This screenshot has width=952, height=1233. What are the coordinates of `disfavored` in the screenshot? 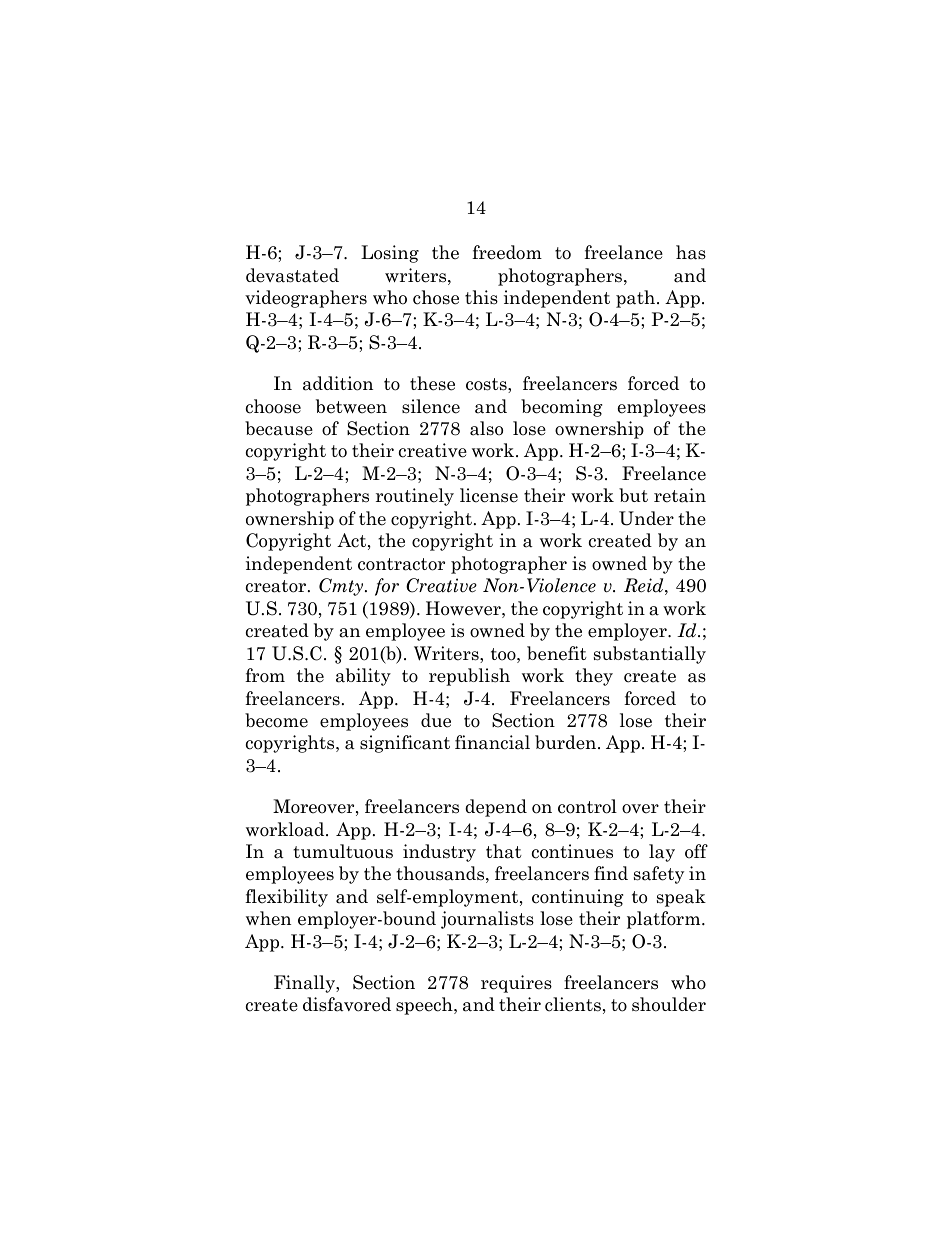 It's located at (347, 1004).
